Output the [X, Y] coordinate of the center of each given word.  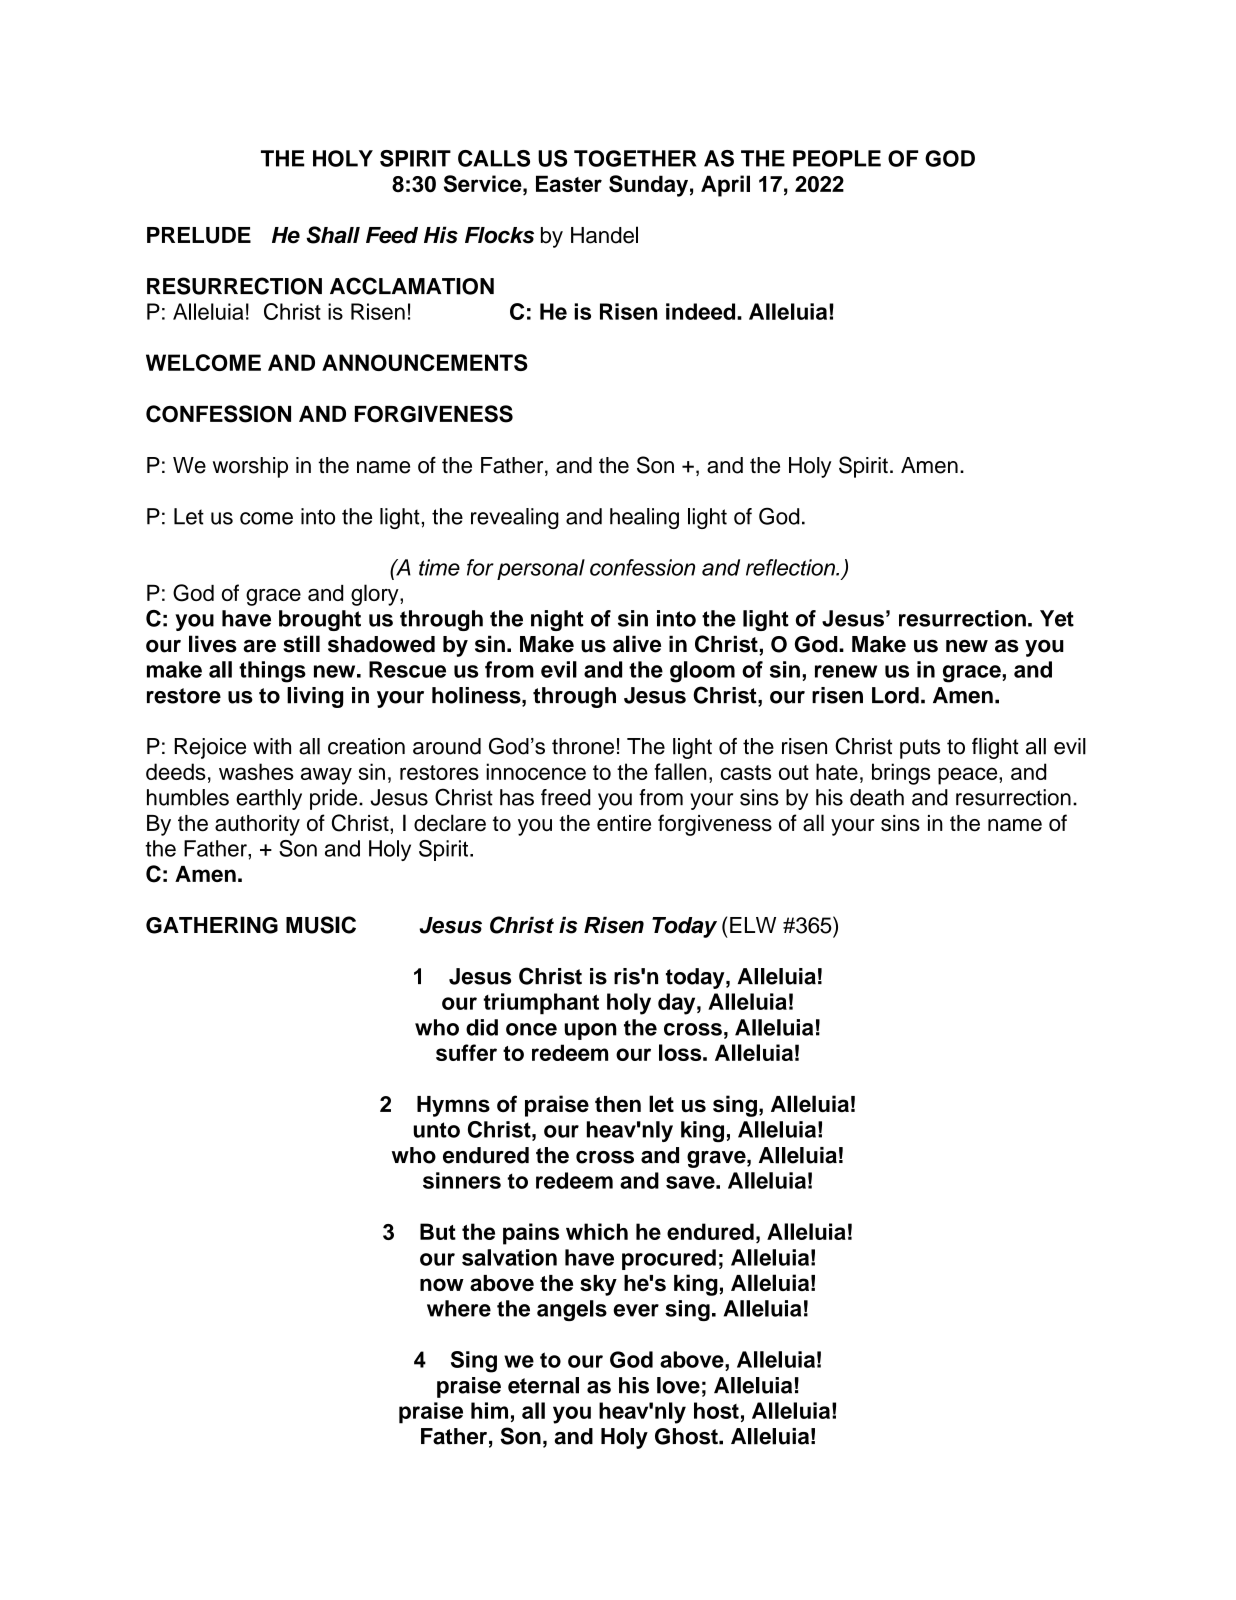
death [877, 797]
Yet [1057, 618]
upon [590, 1031]
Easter [569, 183]
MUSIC [321, 925]
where [459, 1308]
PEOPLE [837, 158]
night [557, 620]
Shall [333, 235]
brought [320, 620]
